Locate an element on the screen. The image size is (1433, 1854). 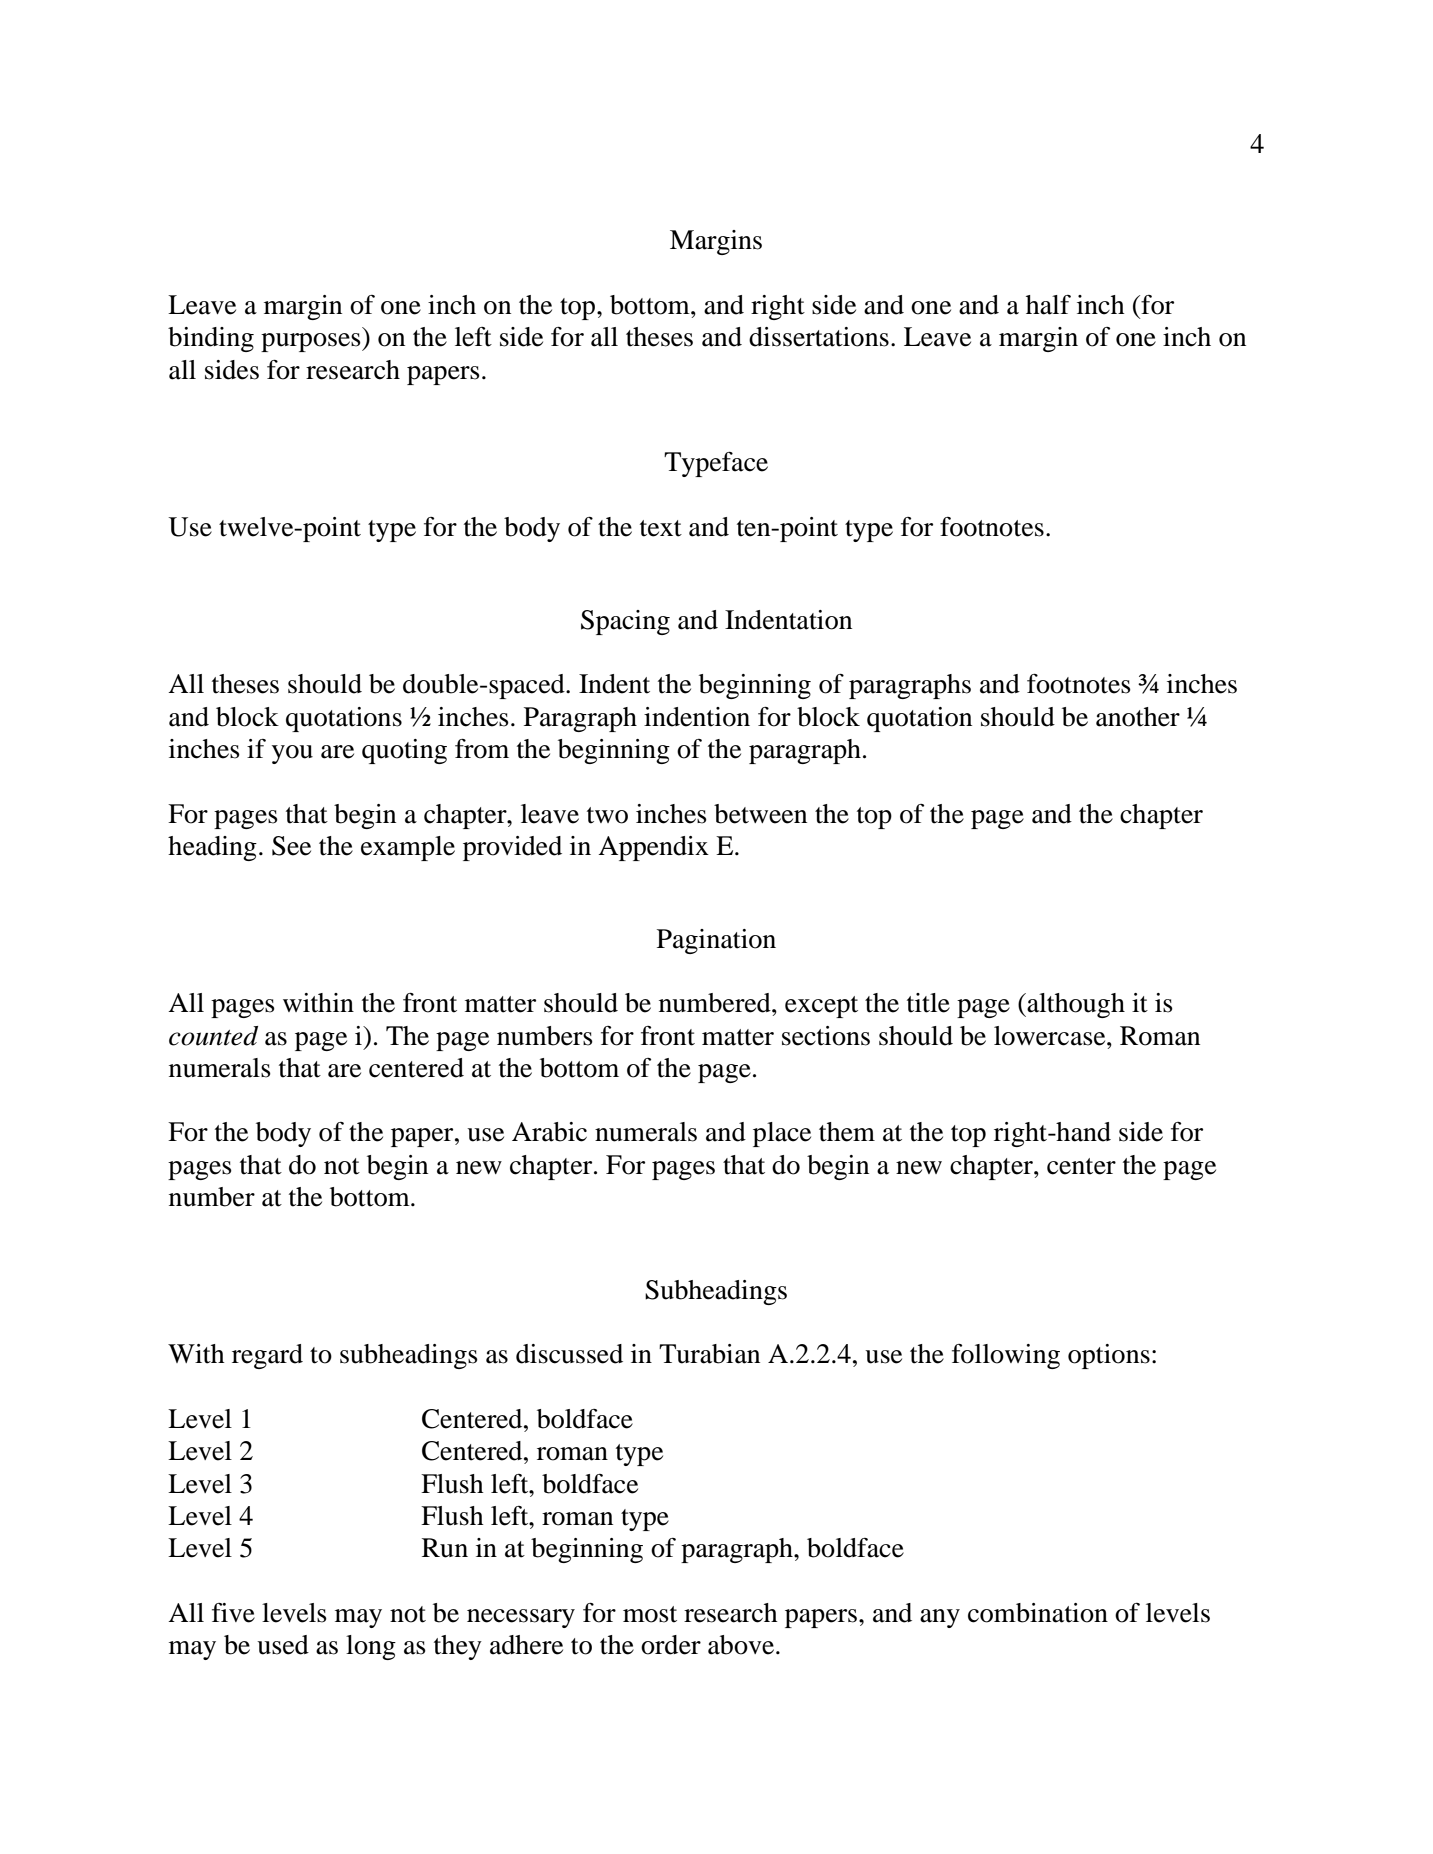
dissertations is located at coordinates (819, 337).
